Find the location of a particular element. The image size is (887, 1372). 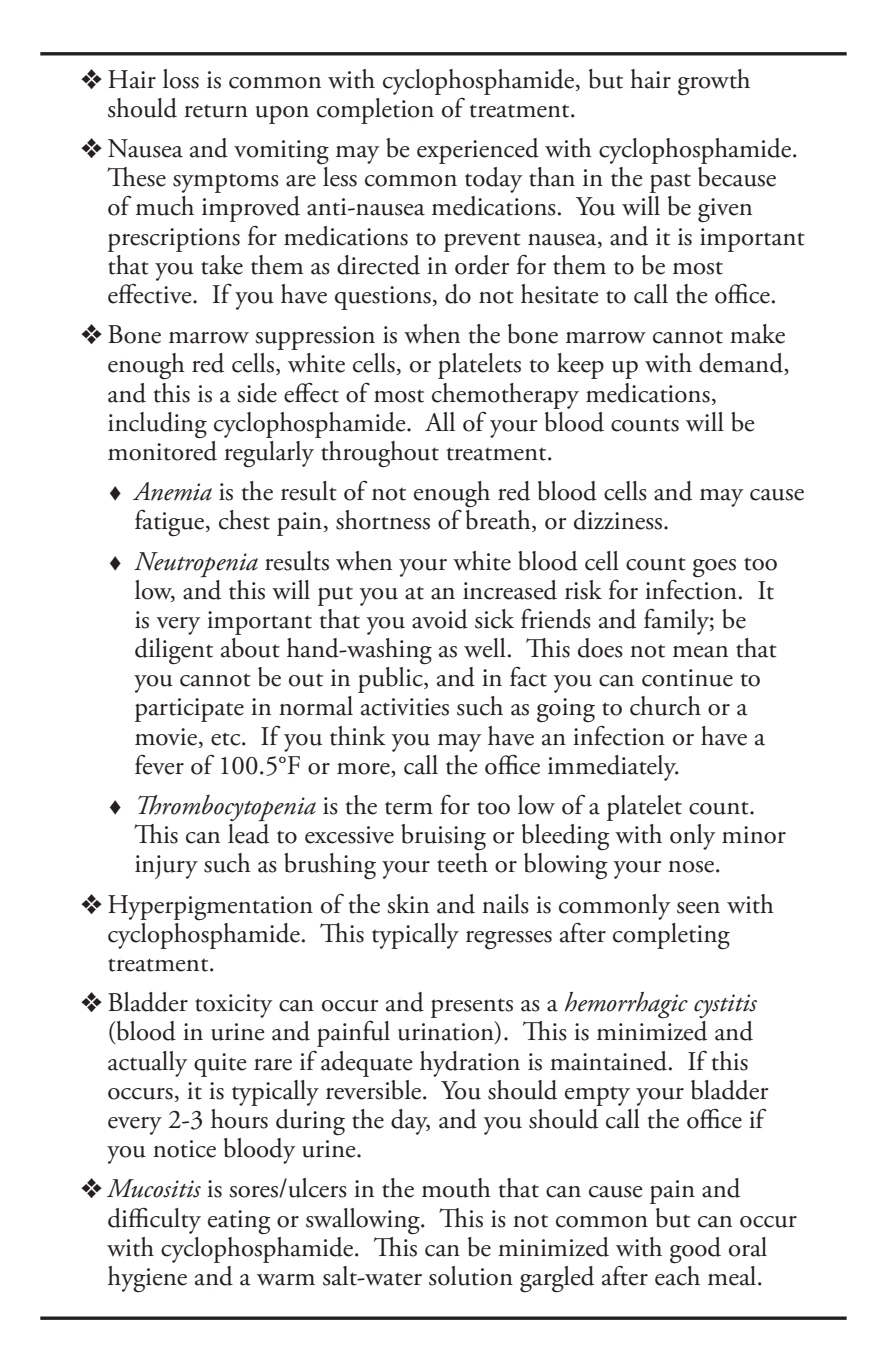

toxicity is located at coordinates (234, 1006).
